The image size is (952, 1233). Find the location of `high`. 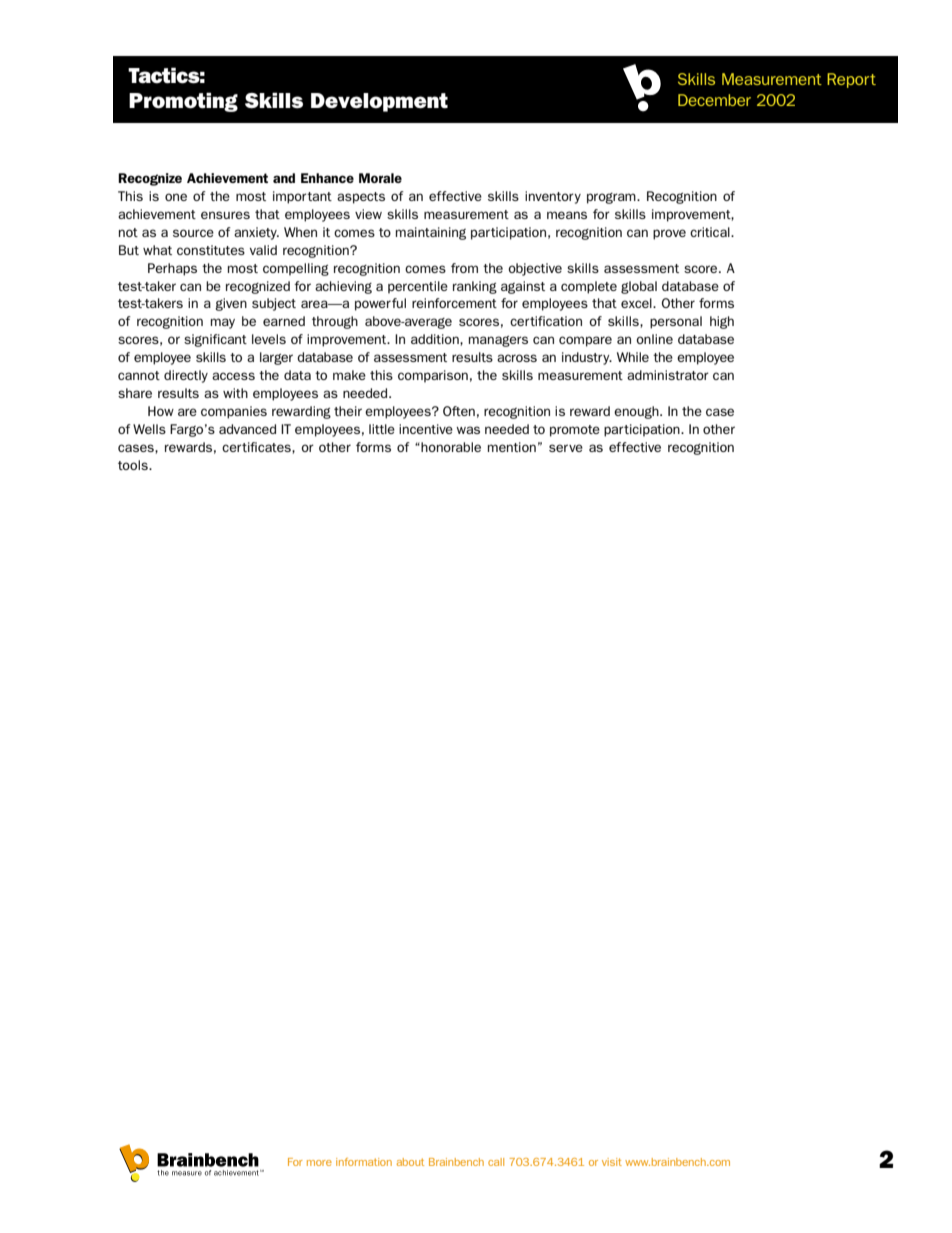

high is located at coordinates (722, 322).
